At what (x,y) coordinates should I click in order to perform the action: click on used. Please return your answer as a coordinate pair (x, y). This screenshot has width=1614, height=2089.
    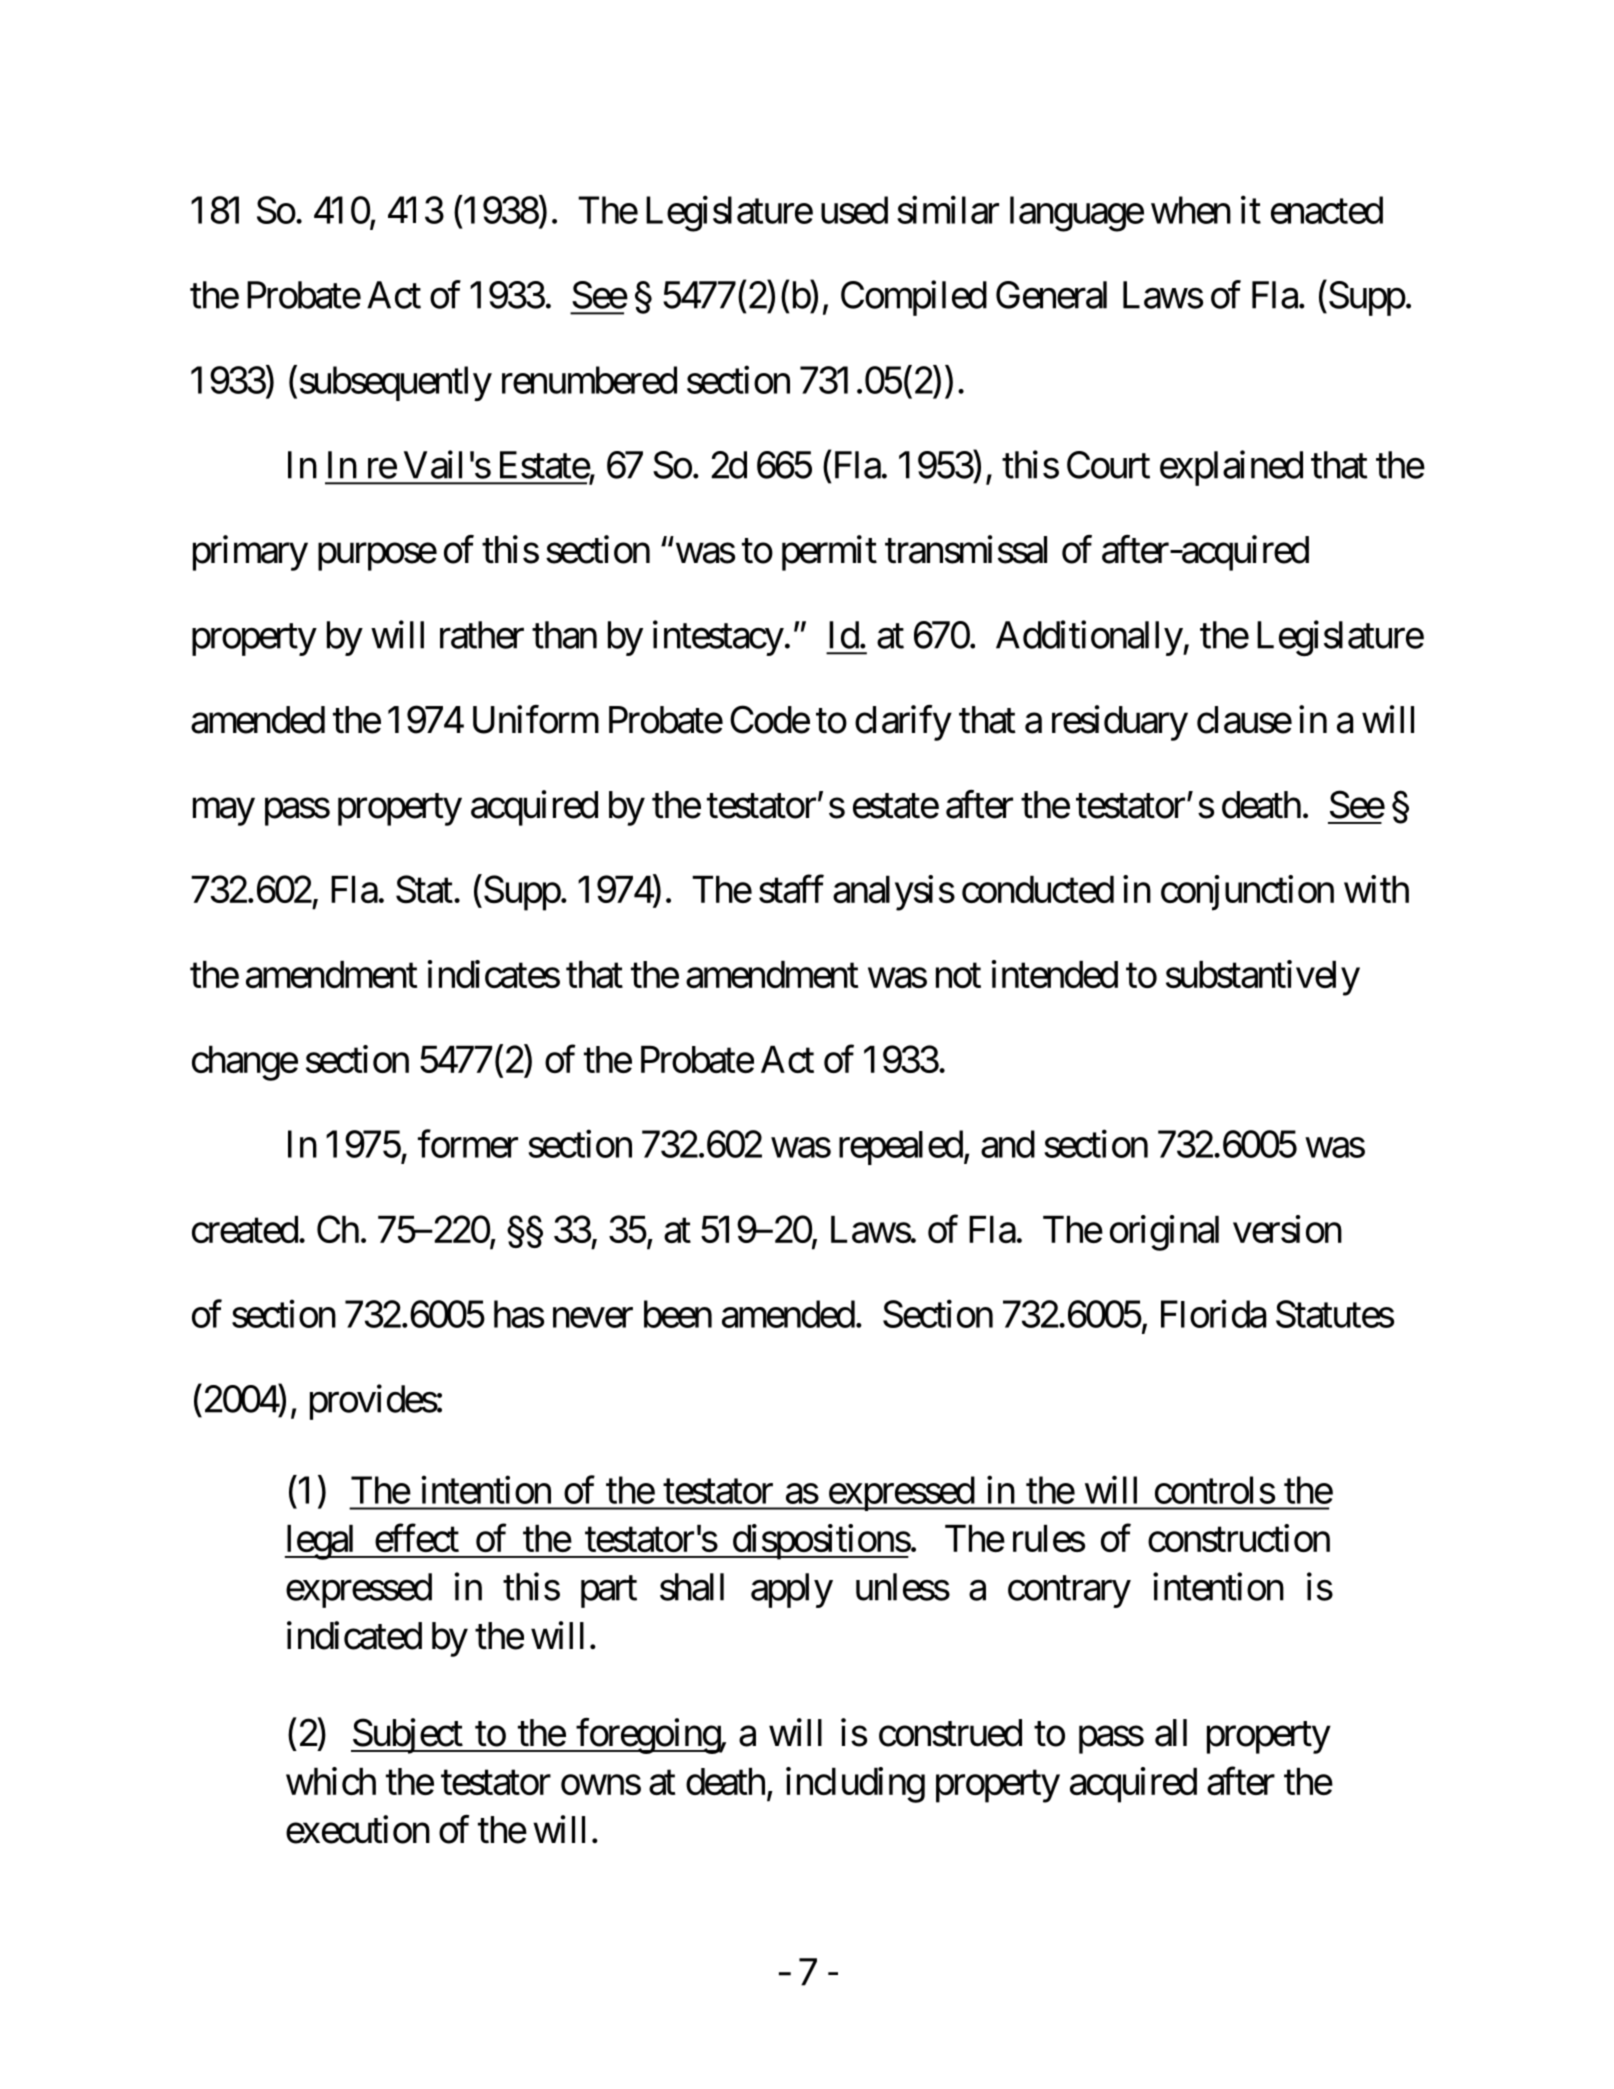
    Looking at the image, I should click on (854, 210).
